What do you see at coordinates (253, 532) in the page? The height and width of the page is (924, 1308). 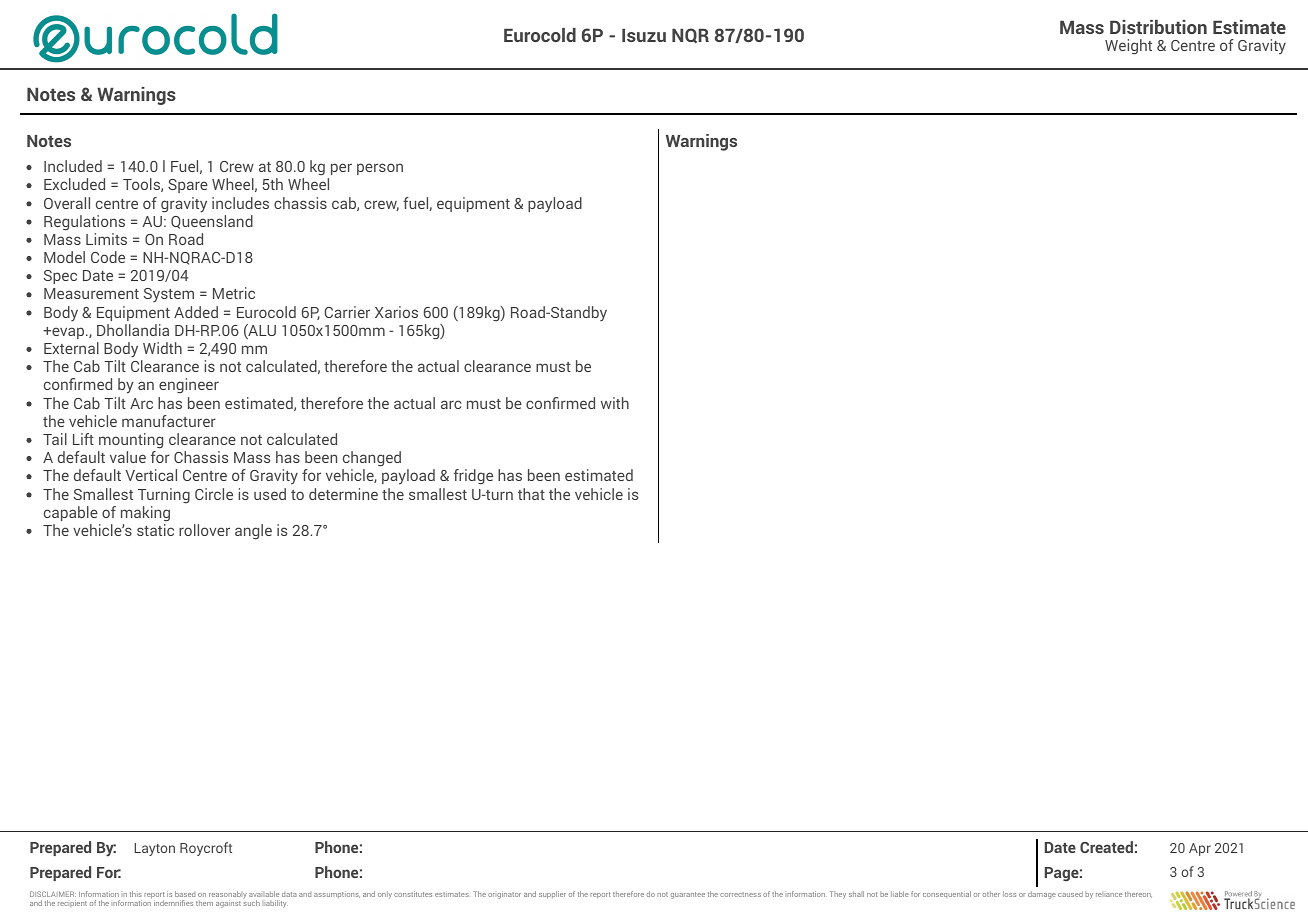 I see `angle` at bounding box center [253, 532].
